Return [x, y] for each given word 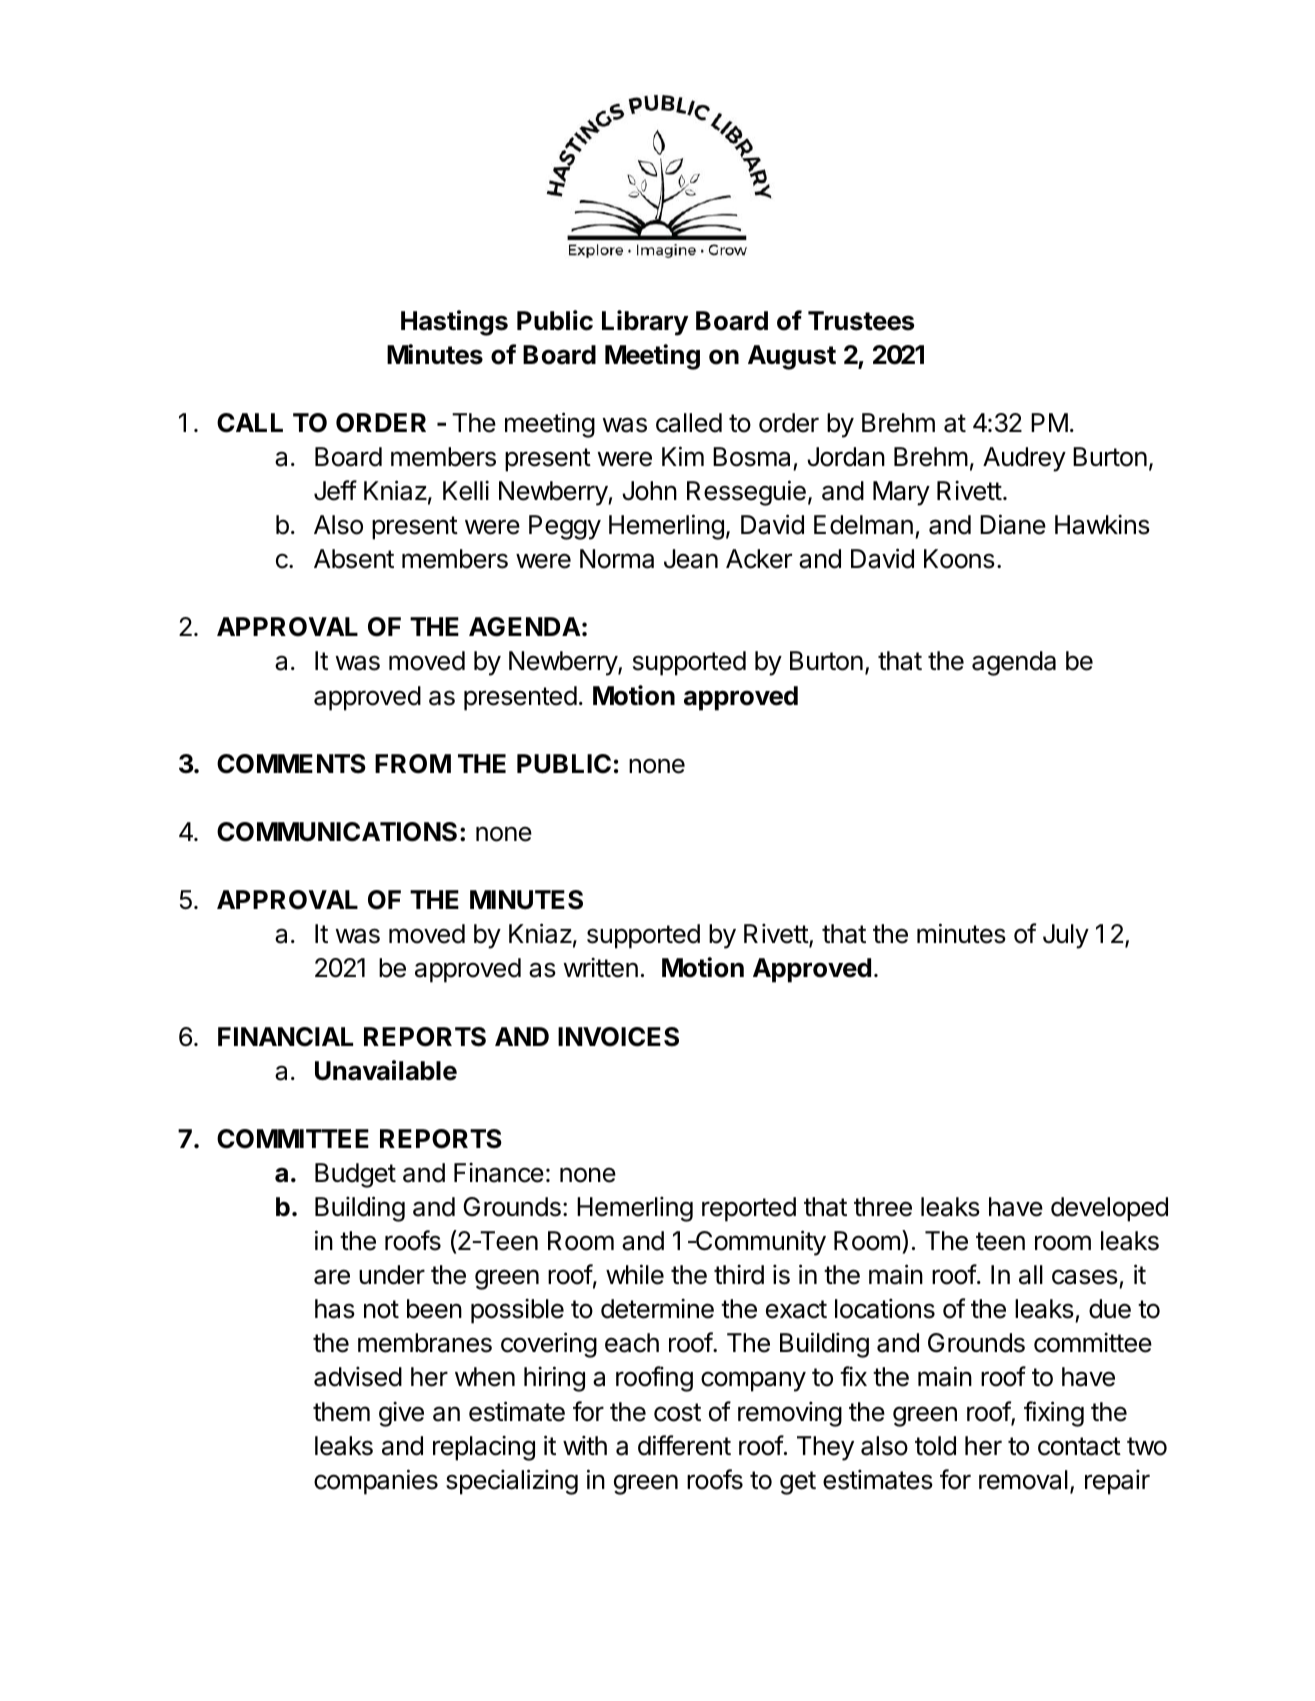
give [401, 1414]
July [1066, 936]
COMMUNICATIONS [337, 832]
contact [1079, 1446]
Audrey [1024, 459]
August [792, 357]
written [601, 967]
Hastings [454, 323]
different [684, 1445]
